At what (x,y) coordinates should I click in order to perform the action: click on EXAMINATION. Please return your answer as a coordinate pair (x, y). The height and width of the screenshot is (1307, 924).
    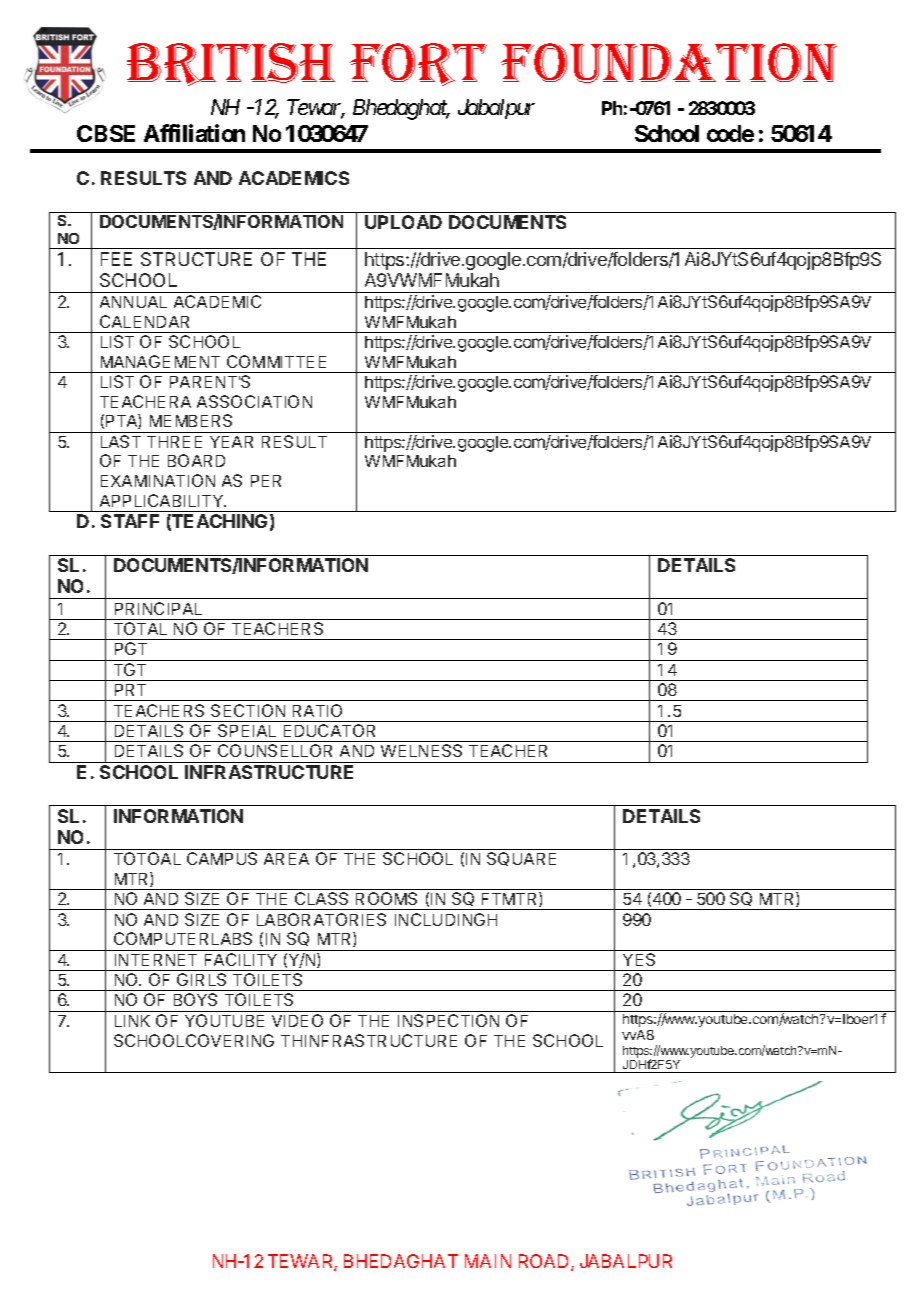
    Looking at the image, I should click on (158, 480).
